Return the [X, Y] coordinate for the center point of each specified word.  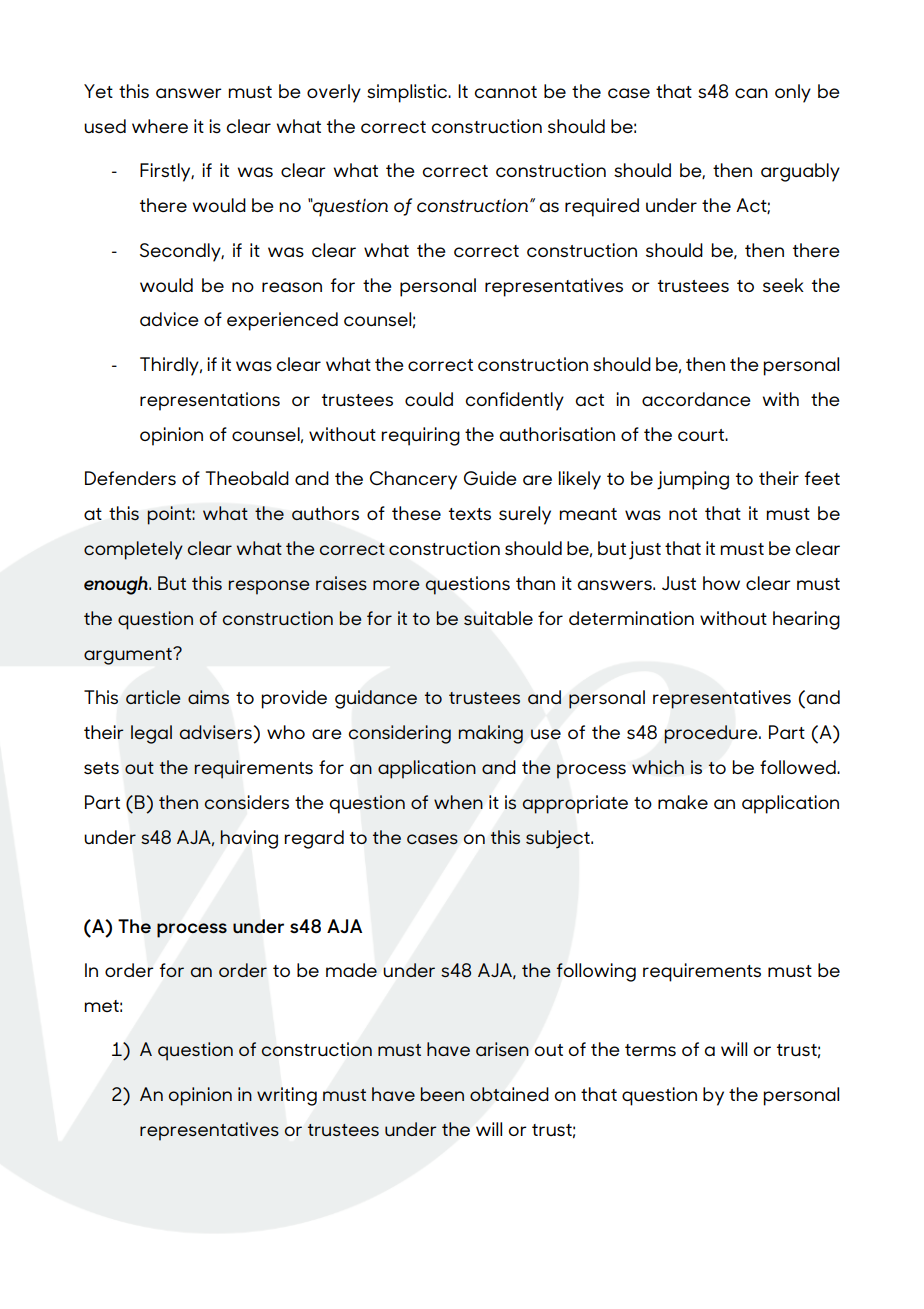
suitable [498, 618]
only [793, 93]
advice [169, 319]
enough [117, 585]
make [683, 802]
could [429, 399]
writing [287, 1096]
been [442, 1094]
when [458, 802]
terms [650, 1050]
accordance [696, 399]
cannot [505, 92]
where [160, 126]
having [249, 839]
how [721, 583]
